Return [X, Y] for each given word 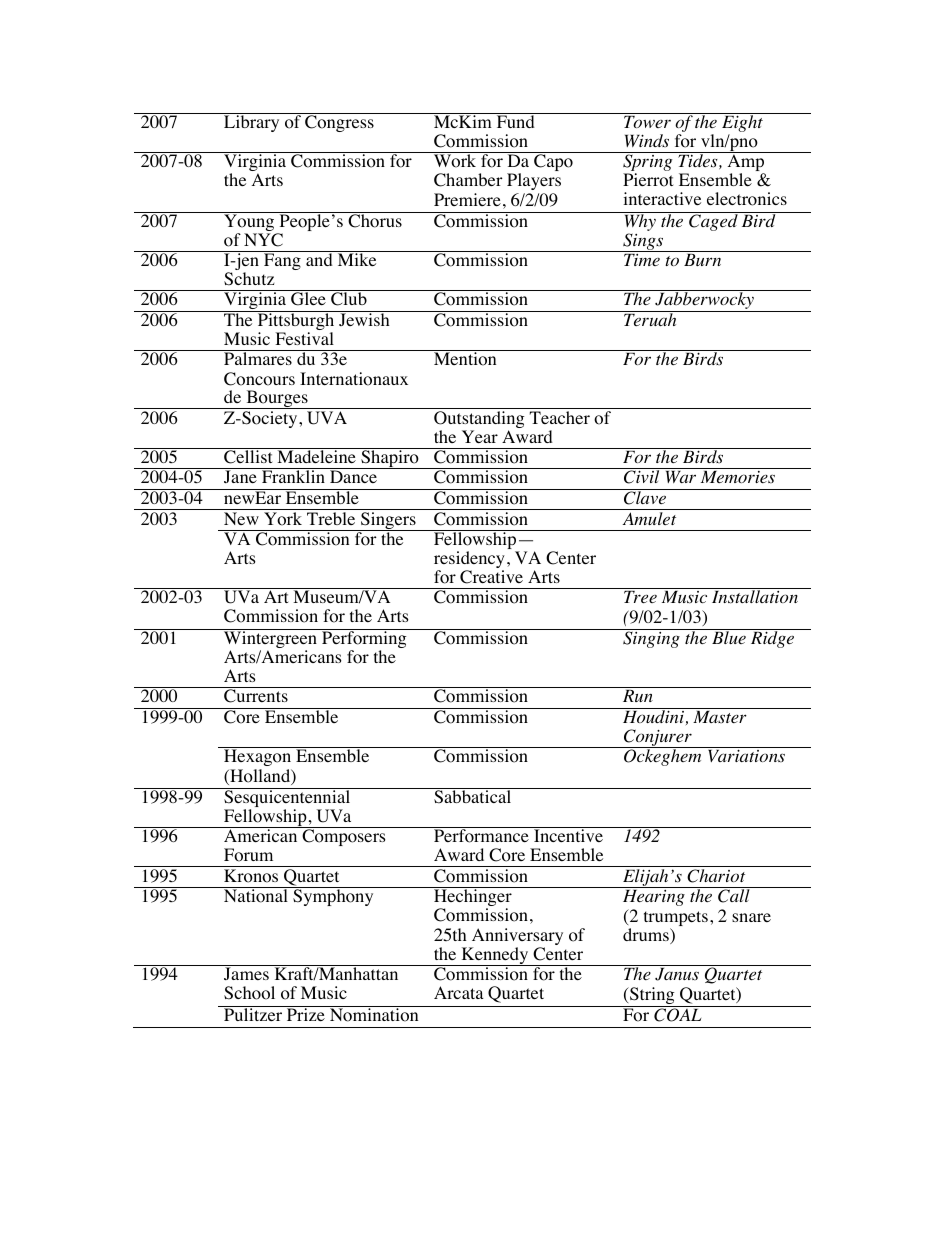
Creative [491, 577]
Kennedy [495, 956]
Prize [306, 1014]
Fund [515, 120]
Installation [755, 597]
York [283, 519]
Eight [742, 124]
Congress [339, 122]
